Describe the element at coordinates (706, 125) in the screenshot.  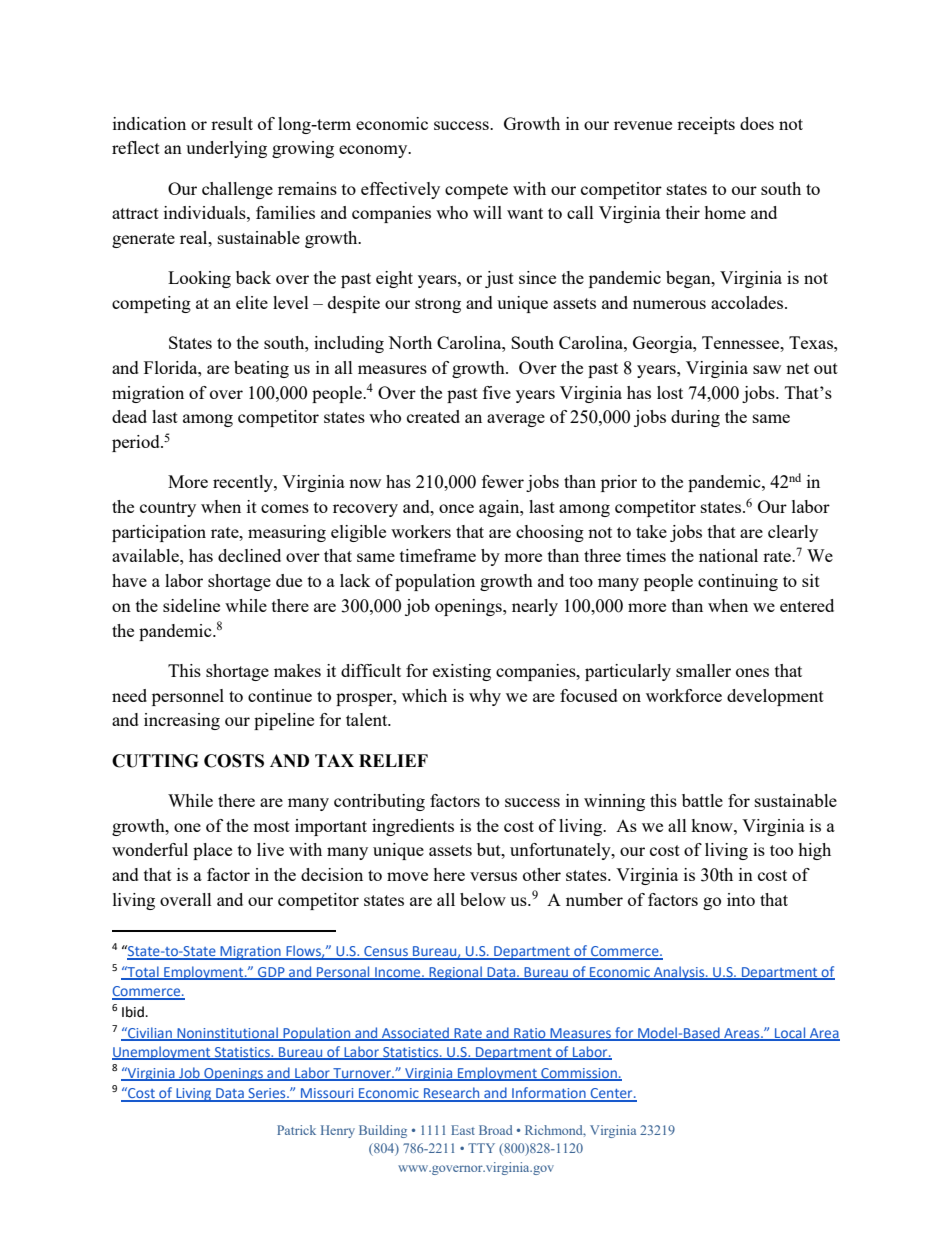
I see `receipts` at that location.
